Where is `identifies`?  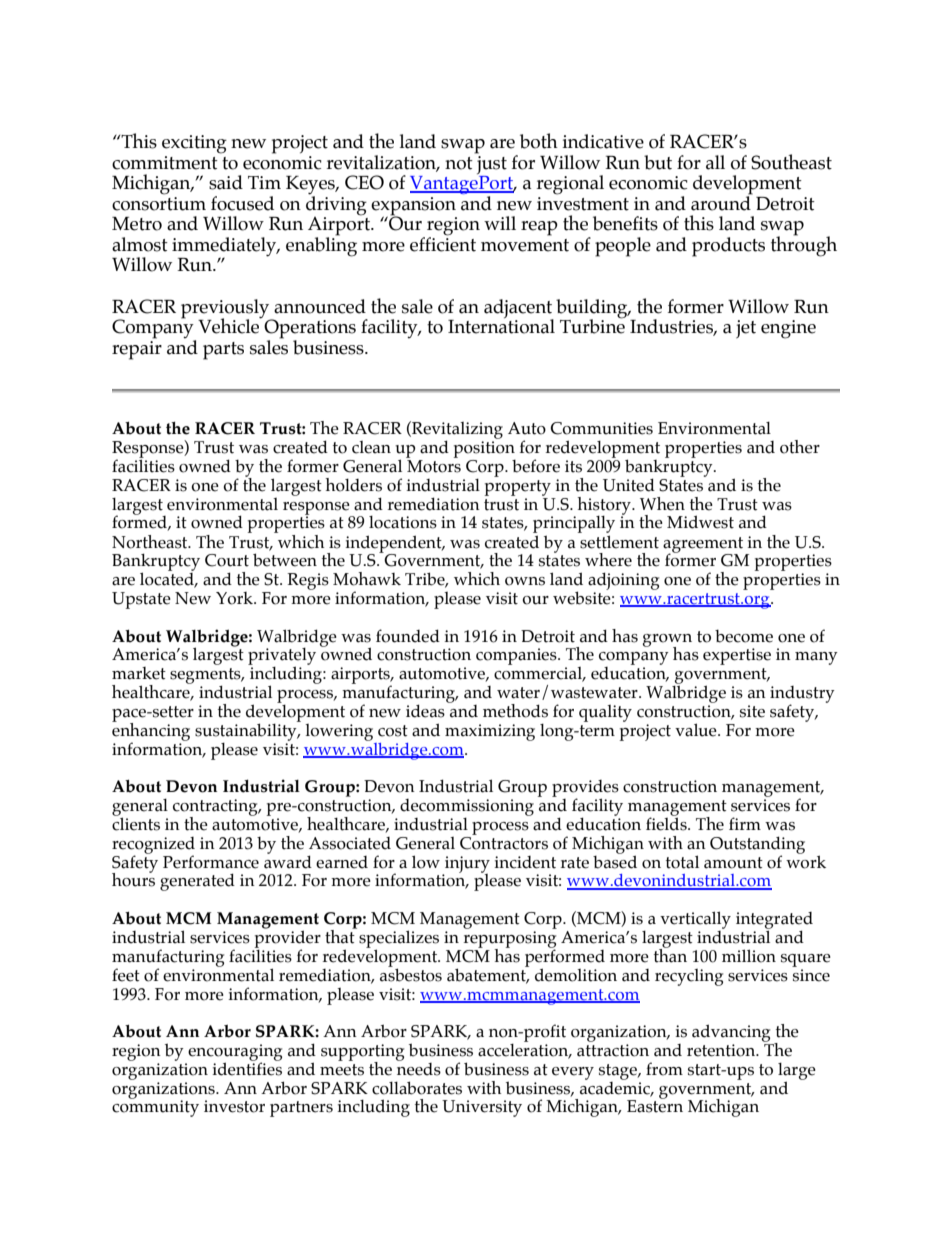
identifies is located at coordinates (247, 1068).
